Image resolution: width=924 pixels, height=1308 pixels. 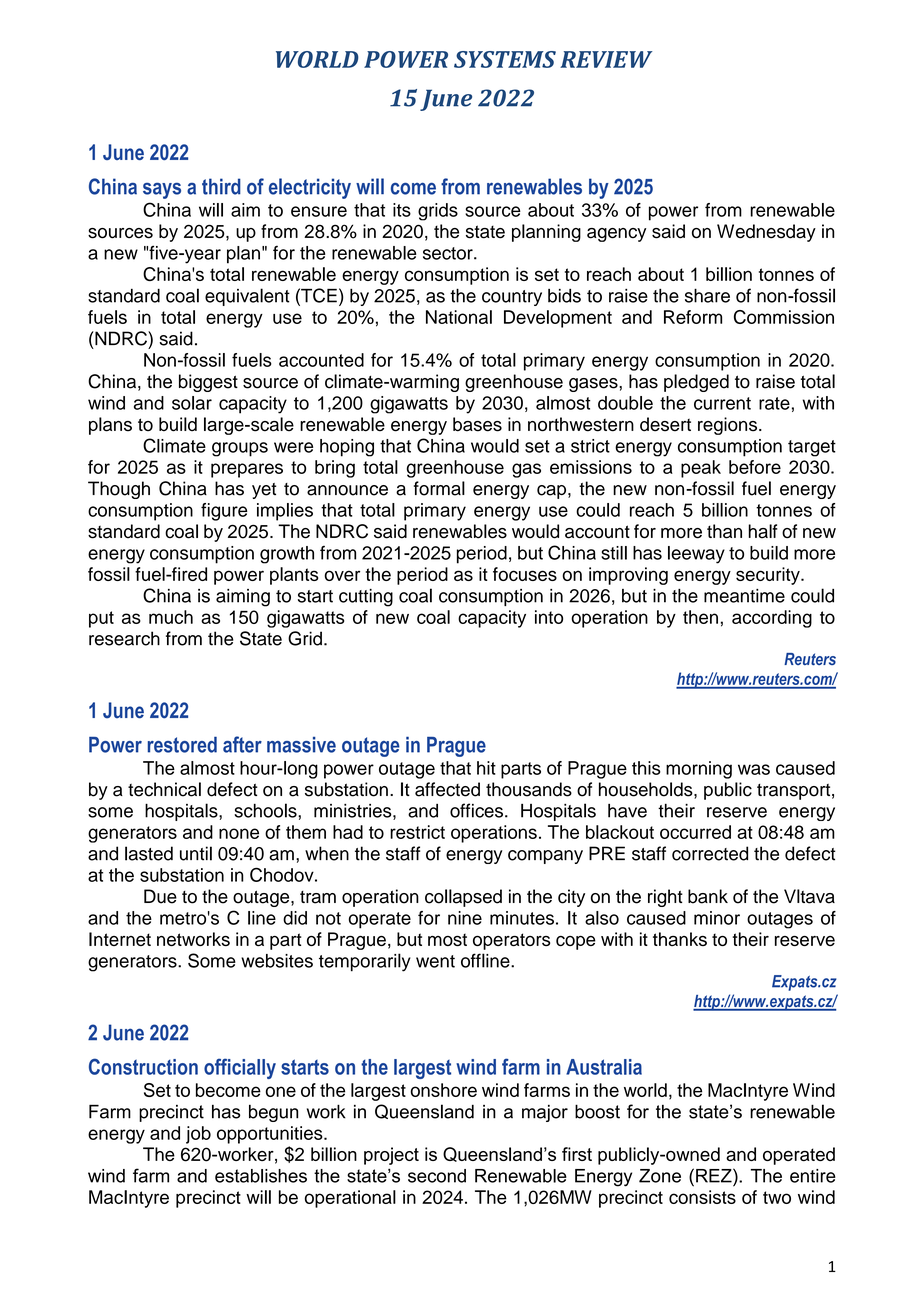 I want to click on offices, so click(x=476, y=810).
